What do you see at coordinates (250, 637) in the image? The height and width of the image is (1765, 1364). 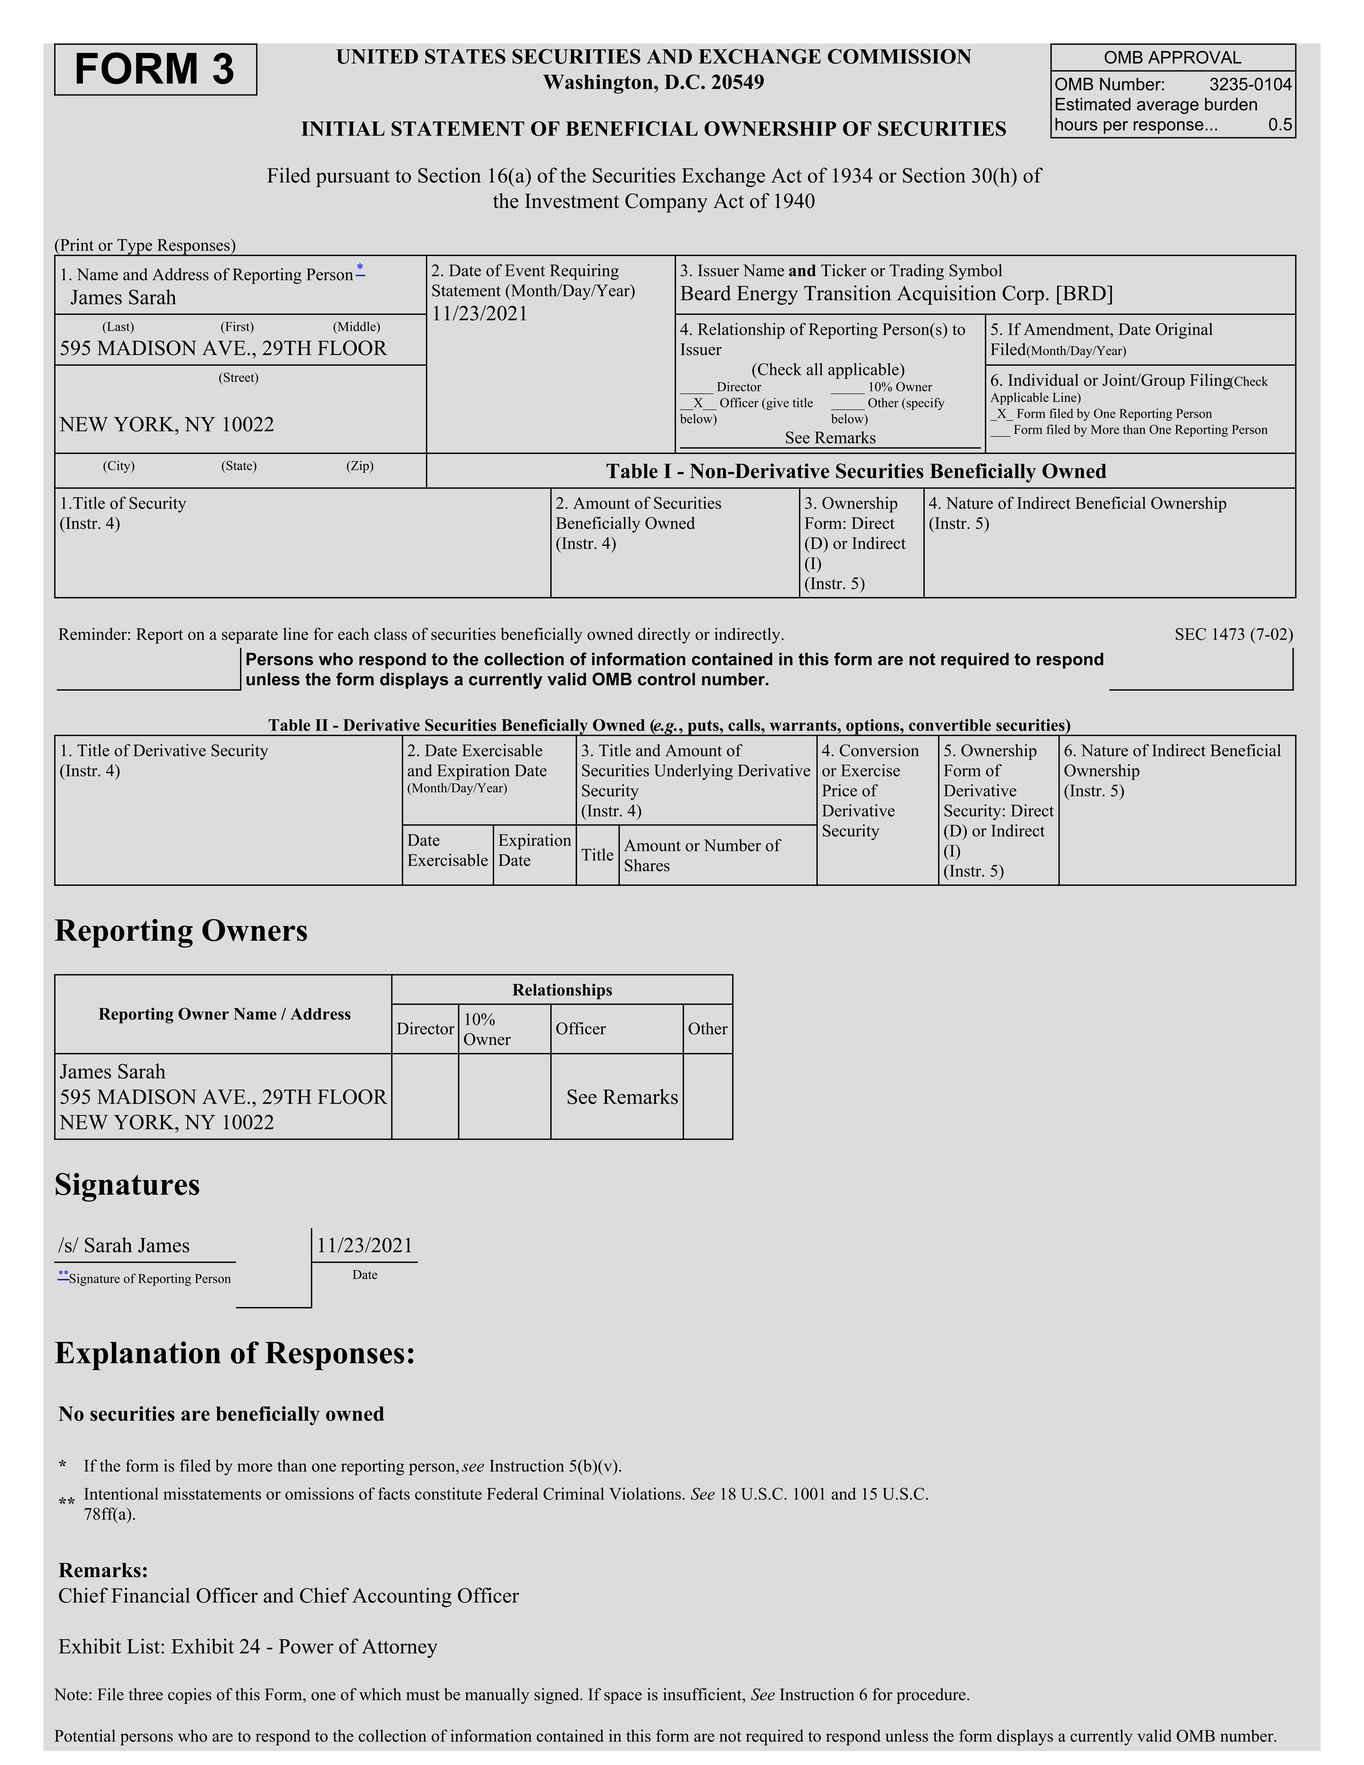 I see `separate` at bounding box center [250, 637].
